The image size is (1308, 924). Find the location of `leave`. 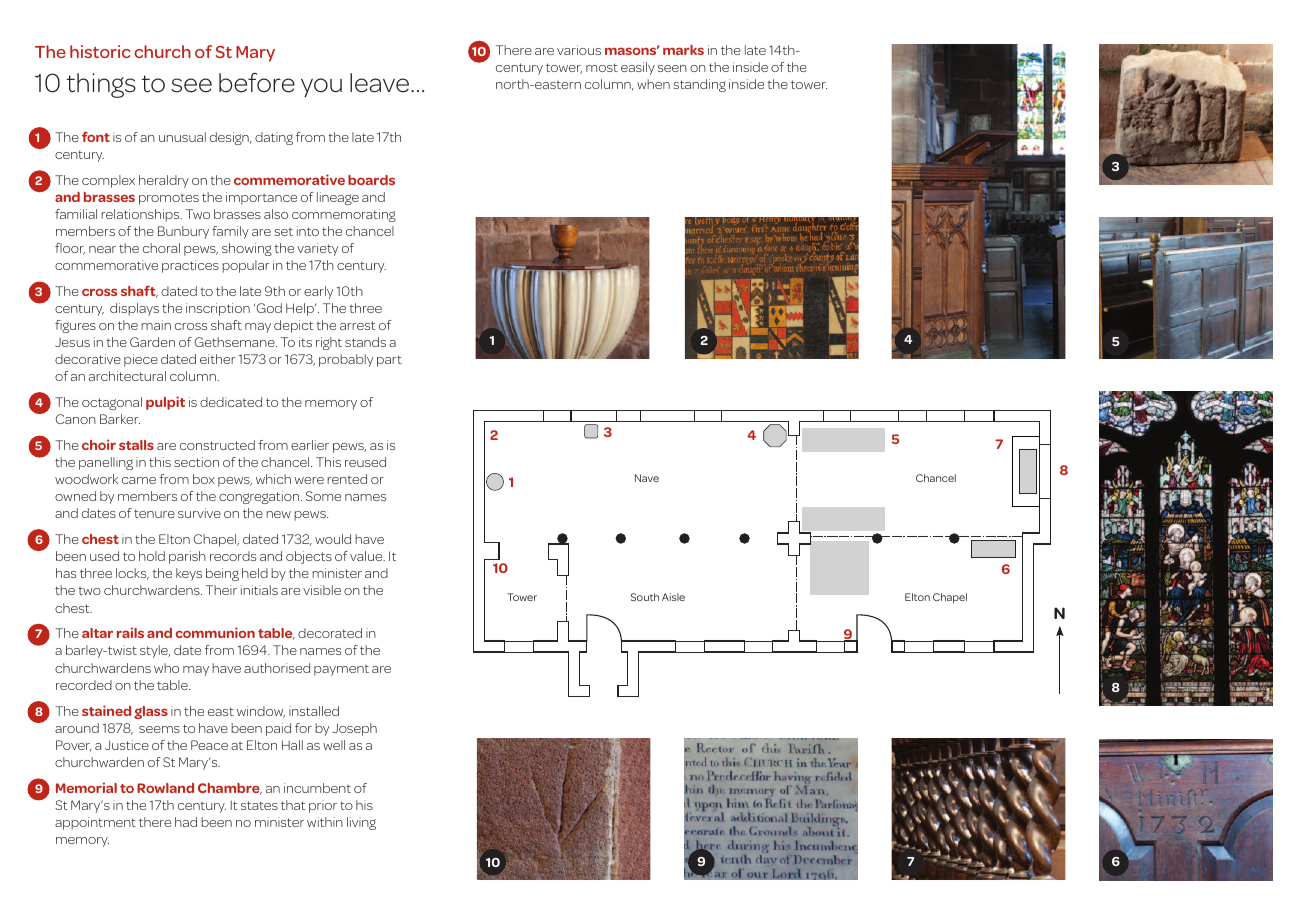

leave is located at coordinates (381, 83).
